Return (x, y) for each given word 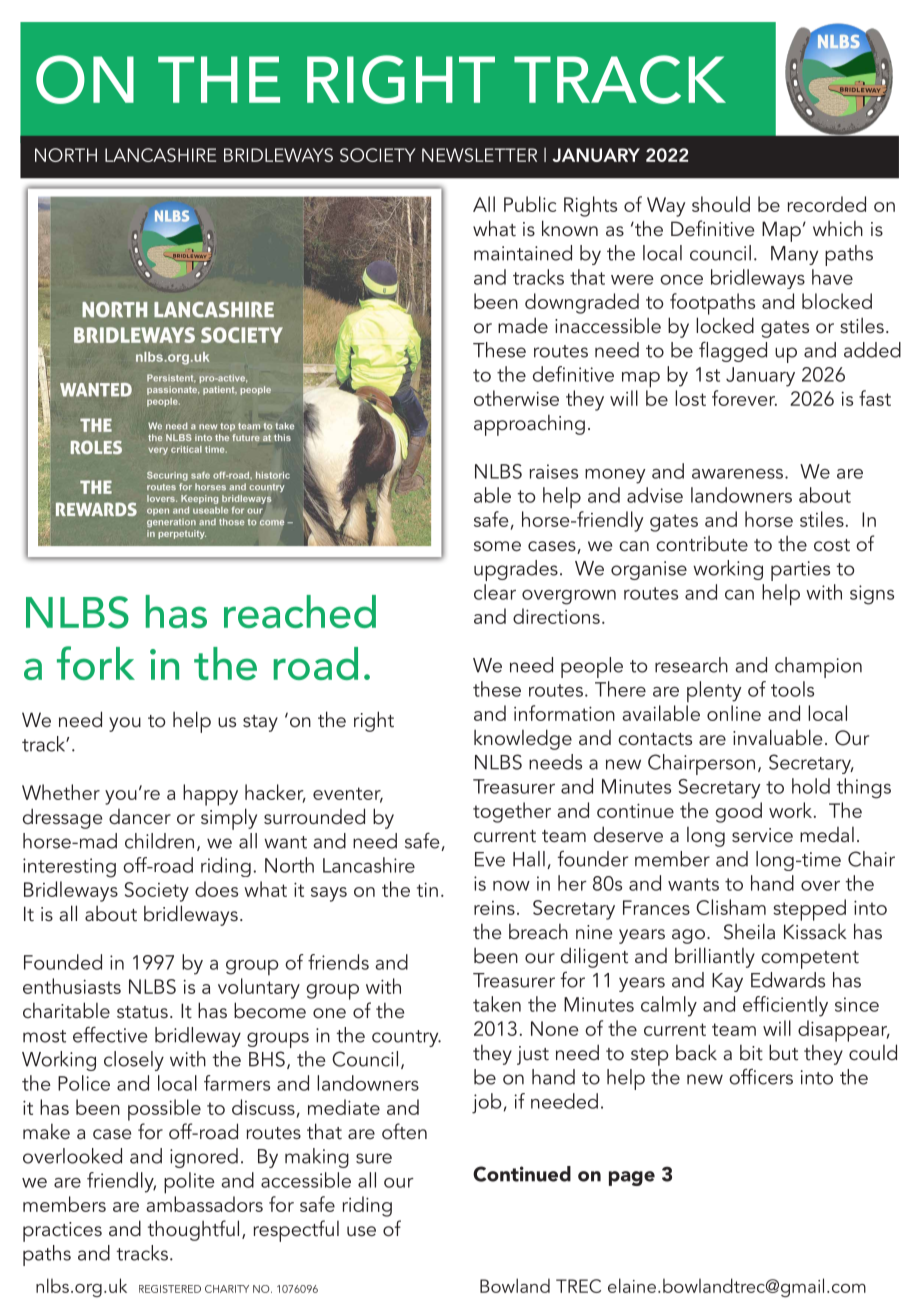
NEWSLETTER (479, 155)
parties (800, 571)
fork (96, 663)
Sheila (749, 931)
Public (530, 204)
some (497, 546)
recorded (827, 204)
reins (494, 908)
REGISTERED (170, 1289)
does (216, 889)
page (632, 1178)
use (361, 1231)
